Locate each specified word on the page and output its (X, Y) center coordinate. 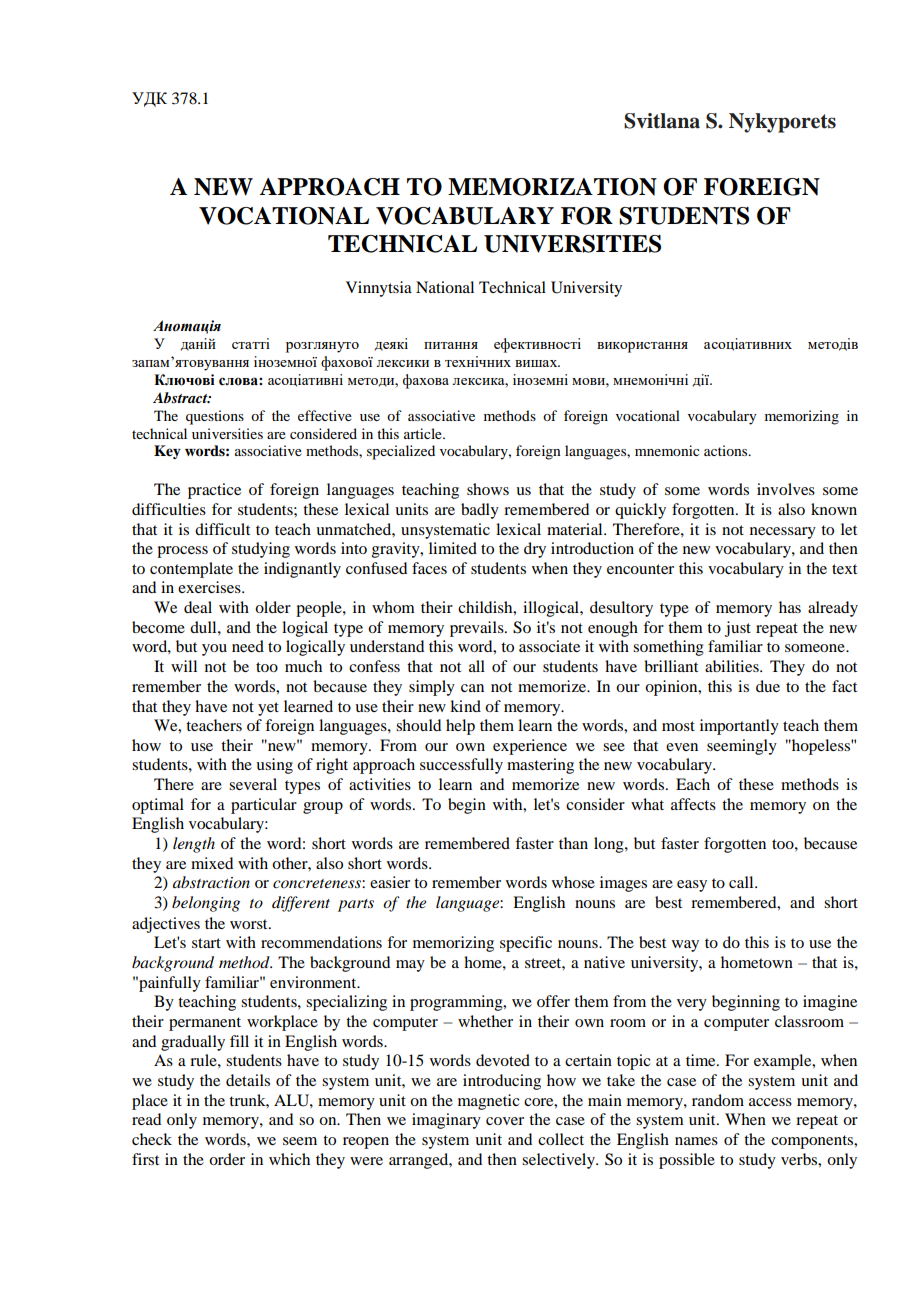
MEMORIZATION (552, 187)
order (227, 1159)
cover (505, 1121)
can (472, 688)
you (214, 650)
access (770, 1102)
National (445, 287)
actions (727, 450)
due (768, 686)
